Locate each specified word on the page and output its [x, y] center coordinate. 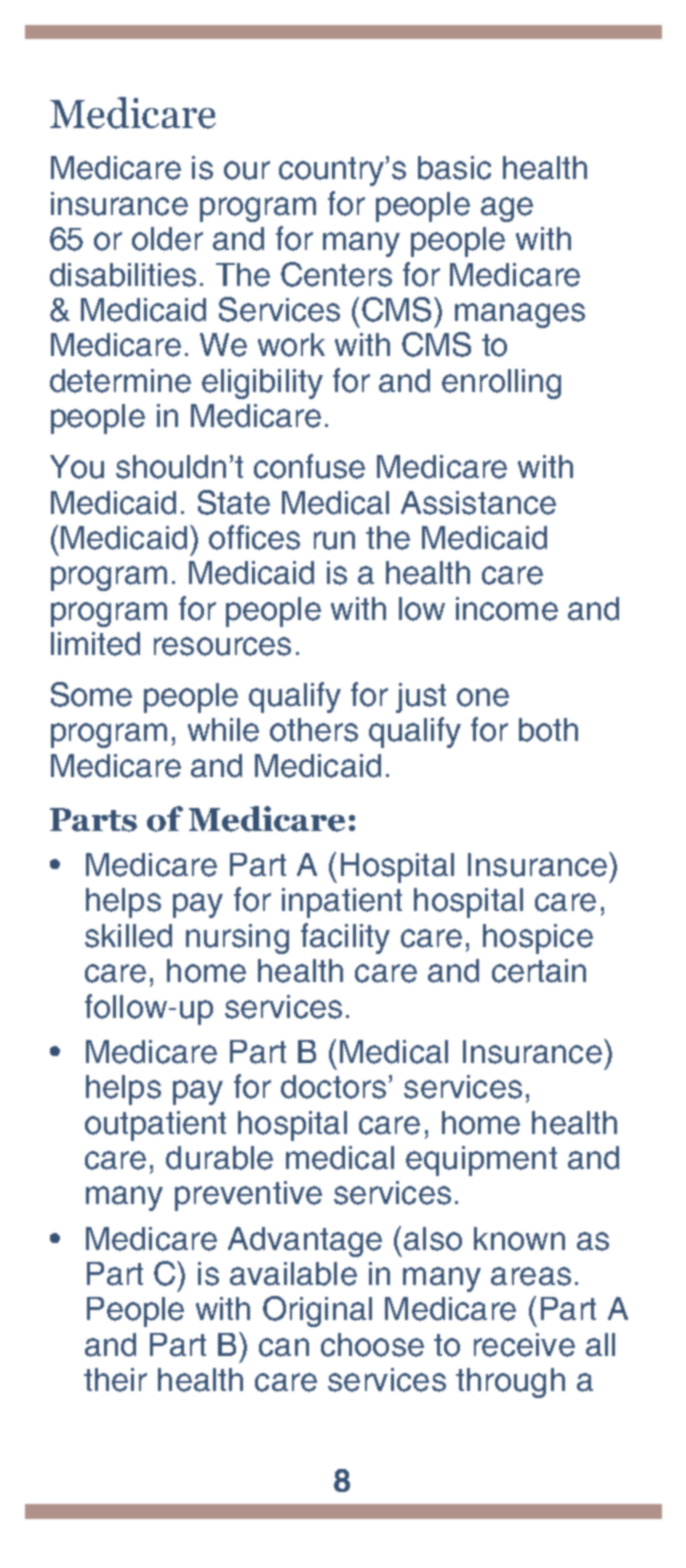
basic [454, 168]
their [115, 1380]
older [167, 239]
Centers [336, 274]
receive [524, 1345]
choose [372, 1345]
